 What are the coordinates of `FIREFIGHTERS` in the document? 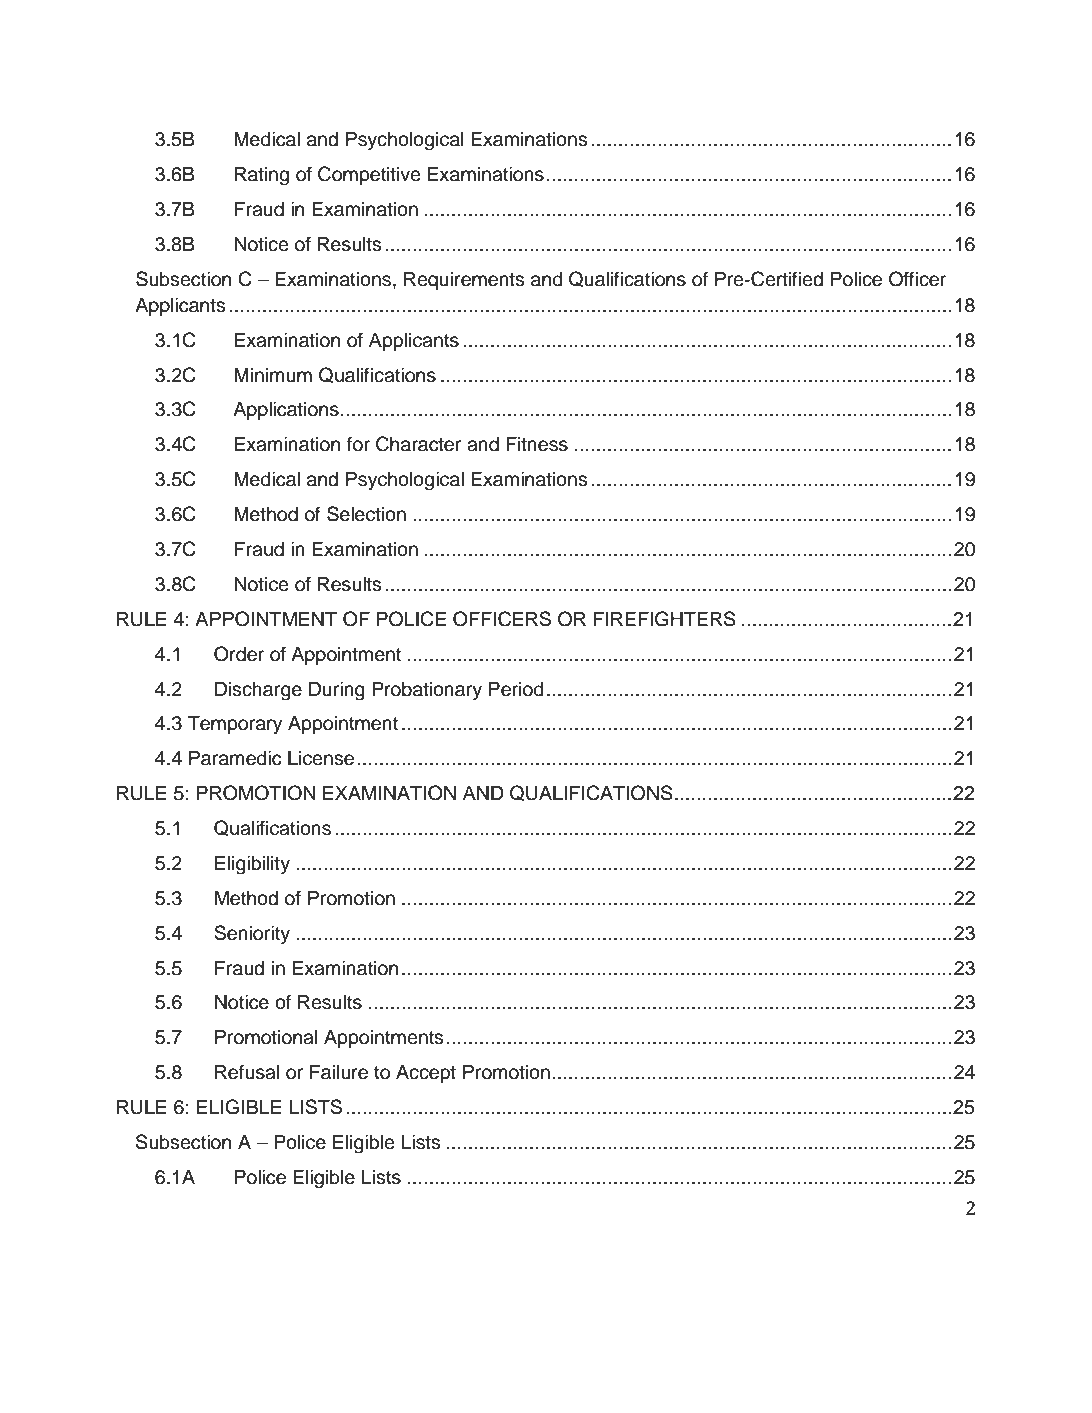 It's located at (665, 619).
